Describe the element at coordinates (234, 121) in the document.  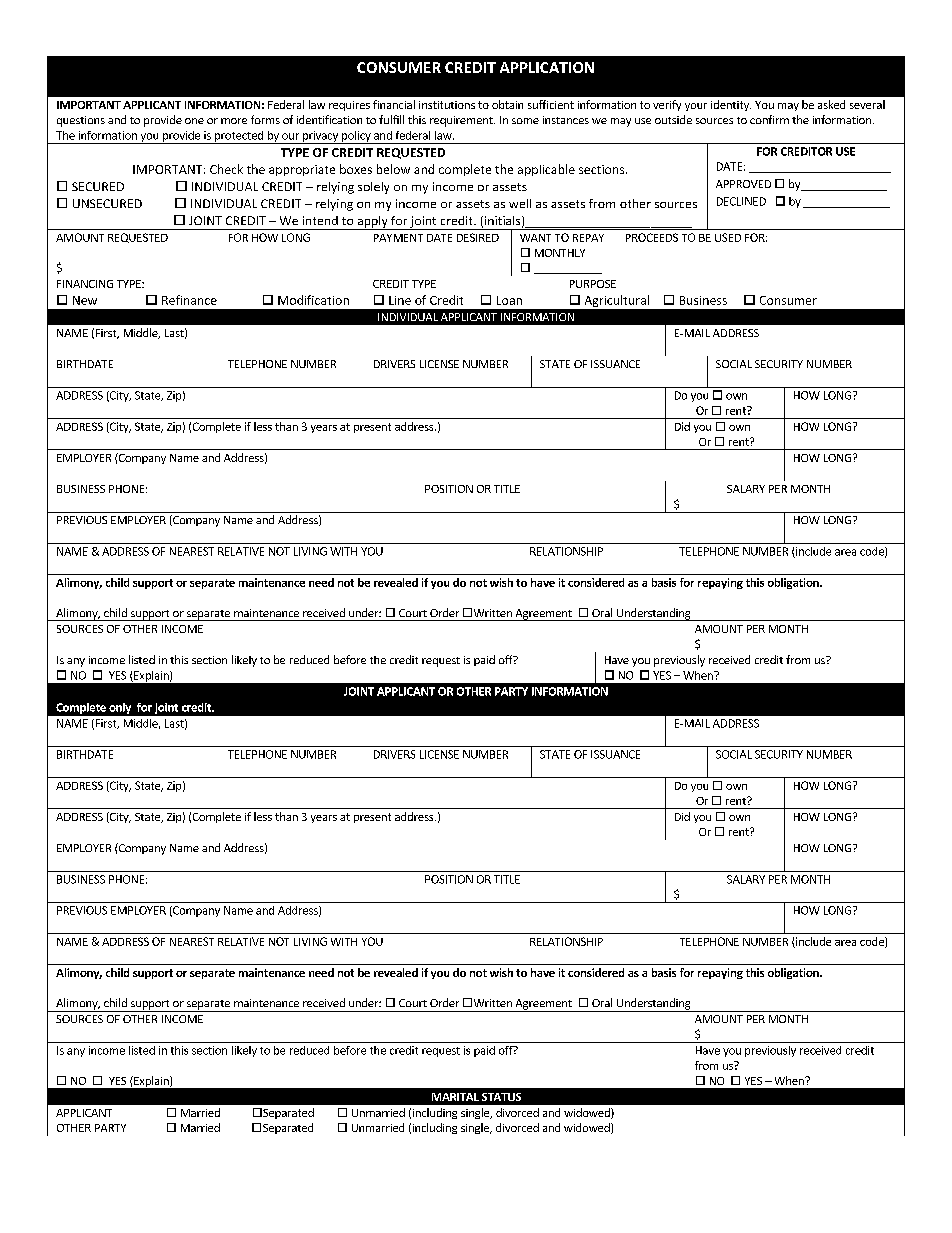
I see `more` at that location.
